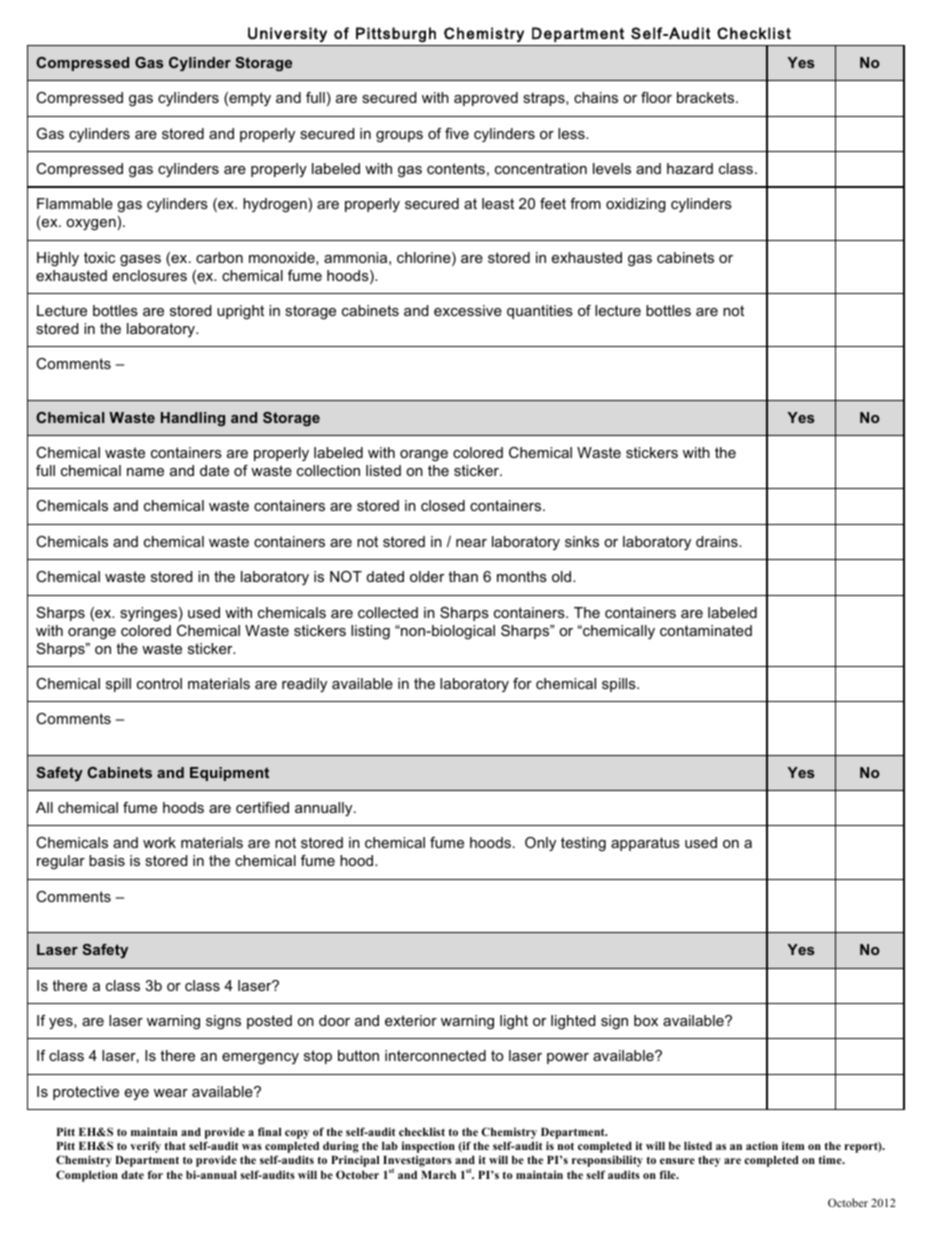 This document has width=952, height=1233. Describe the element at coordinates (645, 844) in the document. I see `apparatus` at that location.
